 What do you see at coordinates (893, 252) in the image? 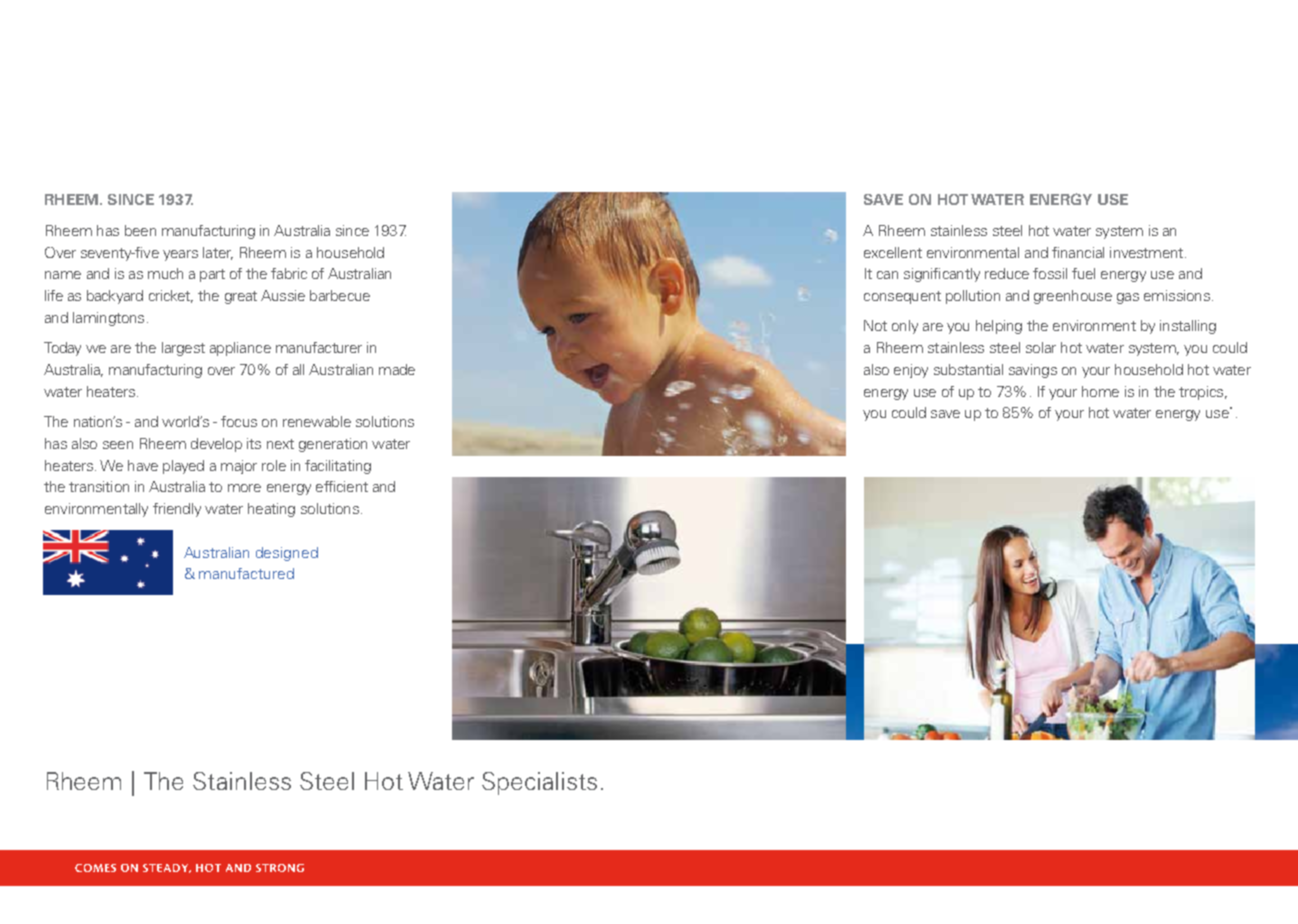
I see `excellent` at bounding box center [893, 252].
